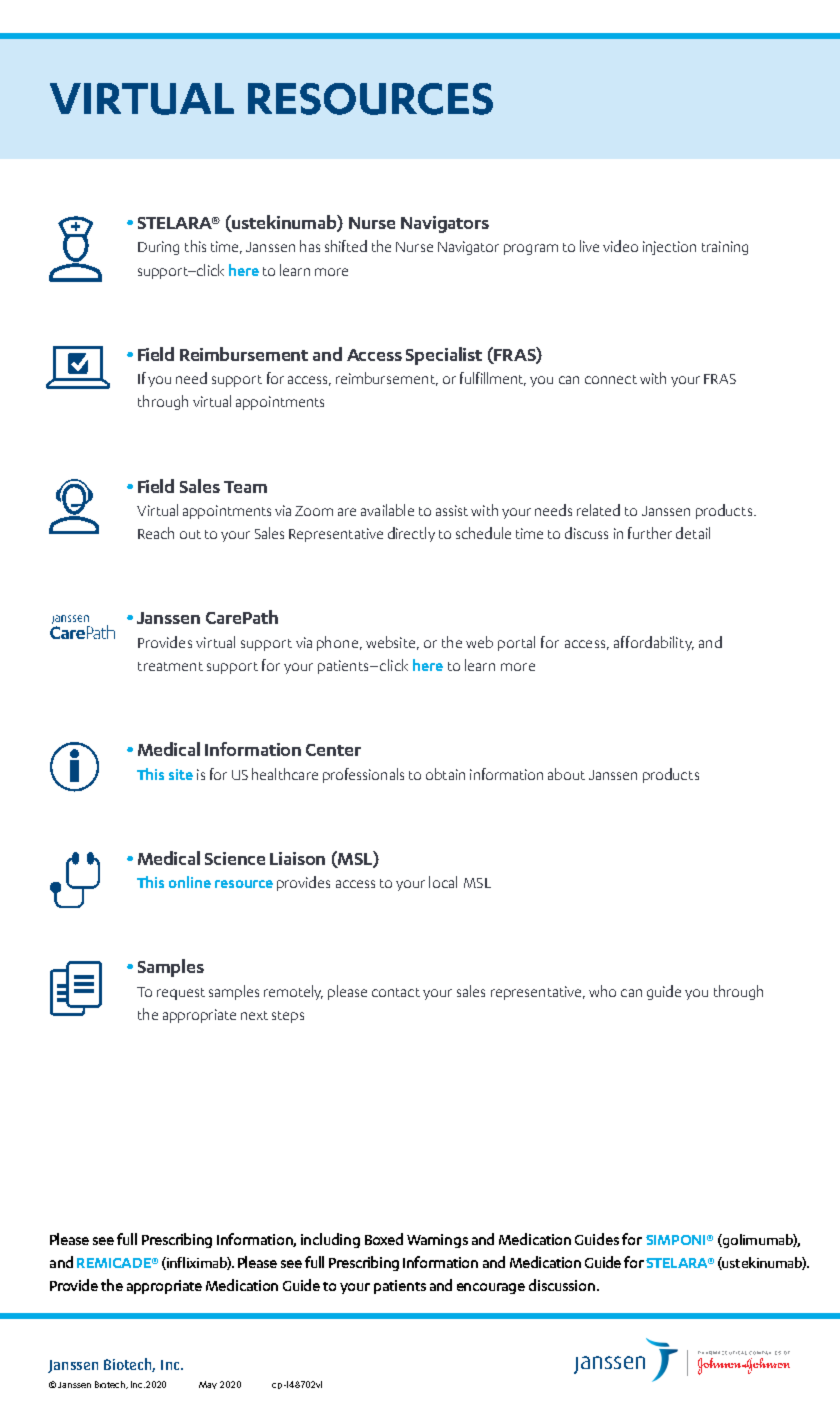  What do you see at coordinates (491, 1288) in the page?
I see `encourage` at bounding box center [491, 1288].
